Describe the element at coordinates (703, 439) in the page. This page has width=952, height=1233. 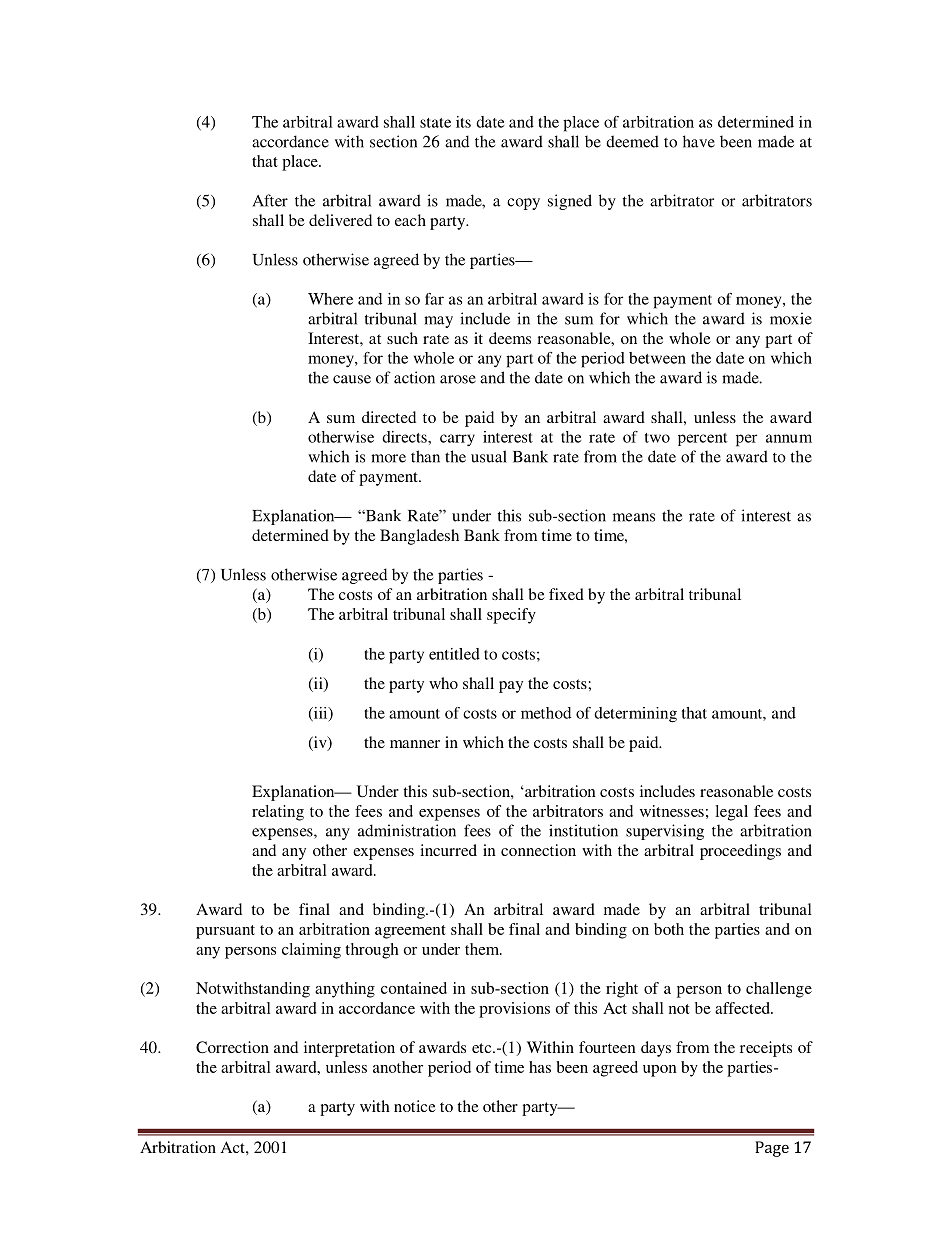
I see `percent` at that location.
